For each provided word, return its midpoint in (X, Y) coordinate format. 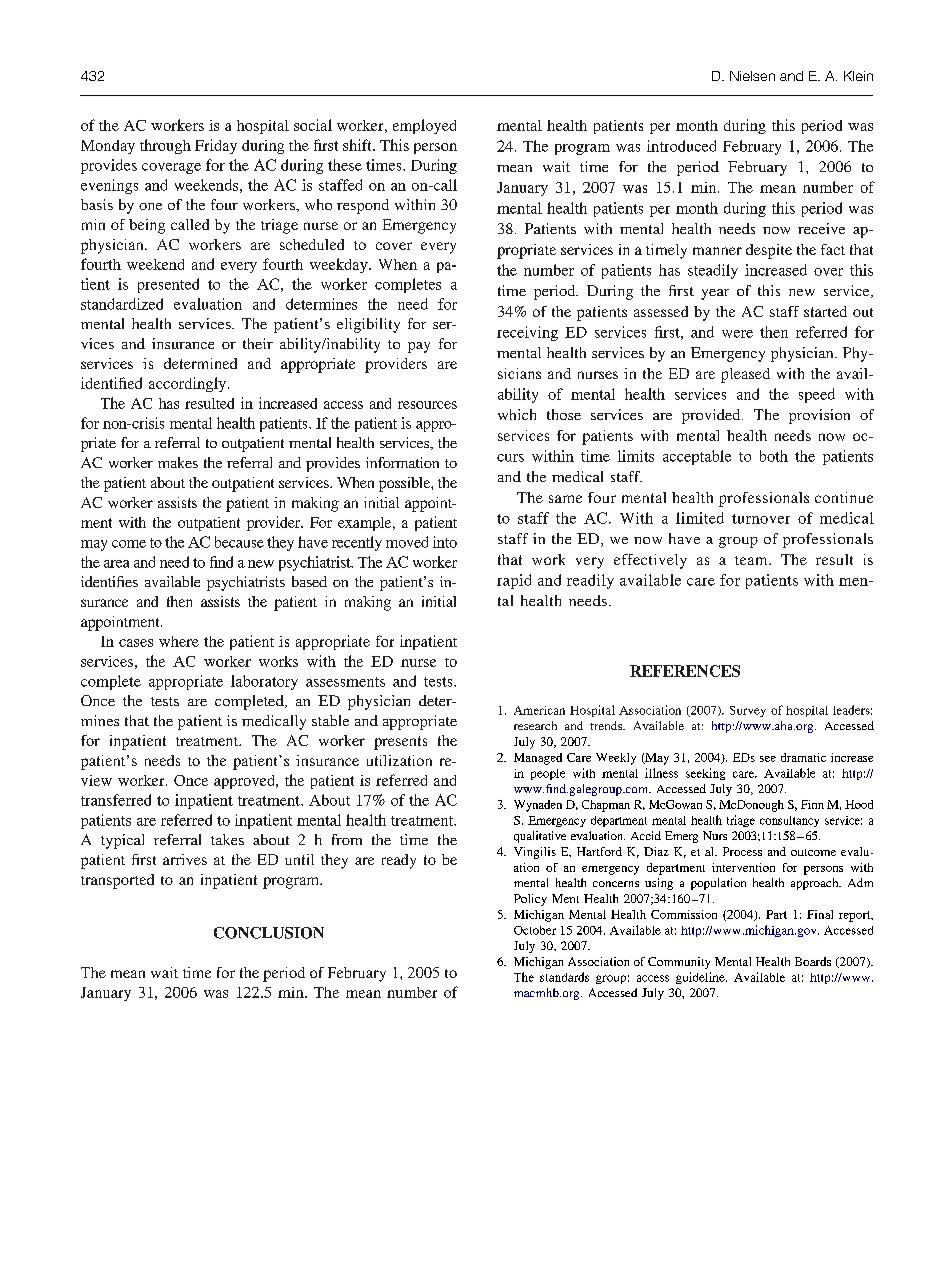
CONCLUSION (269, 933)
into (445, 542)
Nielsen (752, 76)
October (535, 930)
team (752, 560)
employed (424, 126)
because (239, 542)
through (165, 146)
